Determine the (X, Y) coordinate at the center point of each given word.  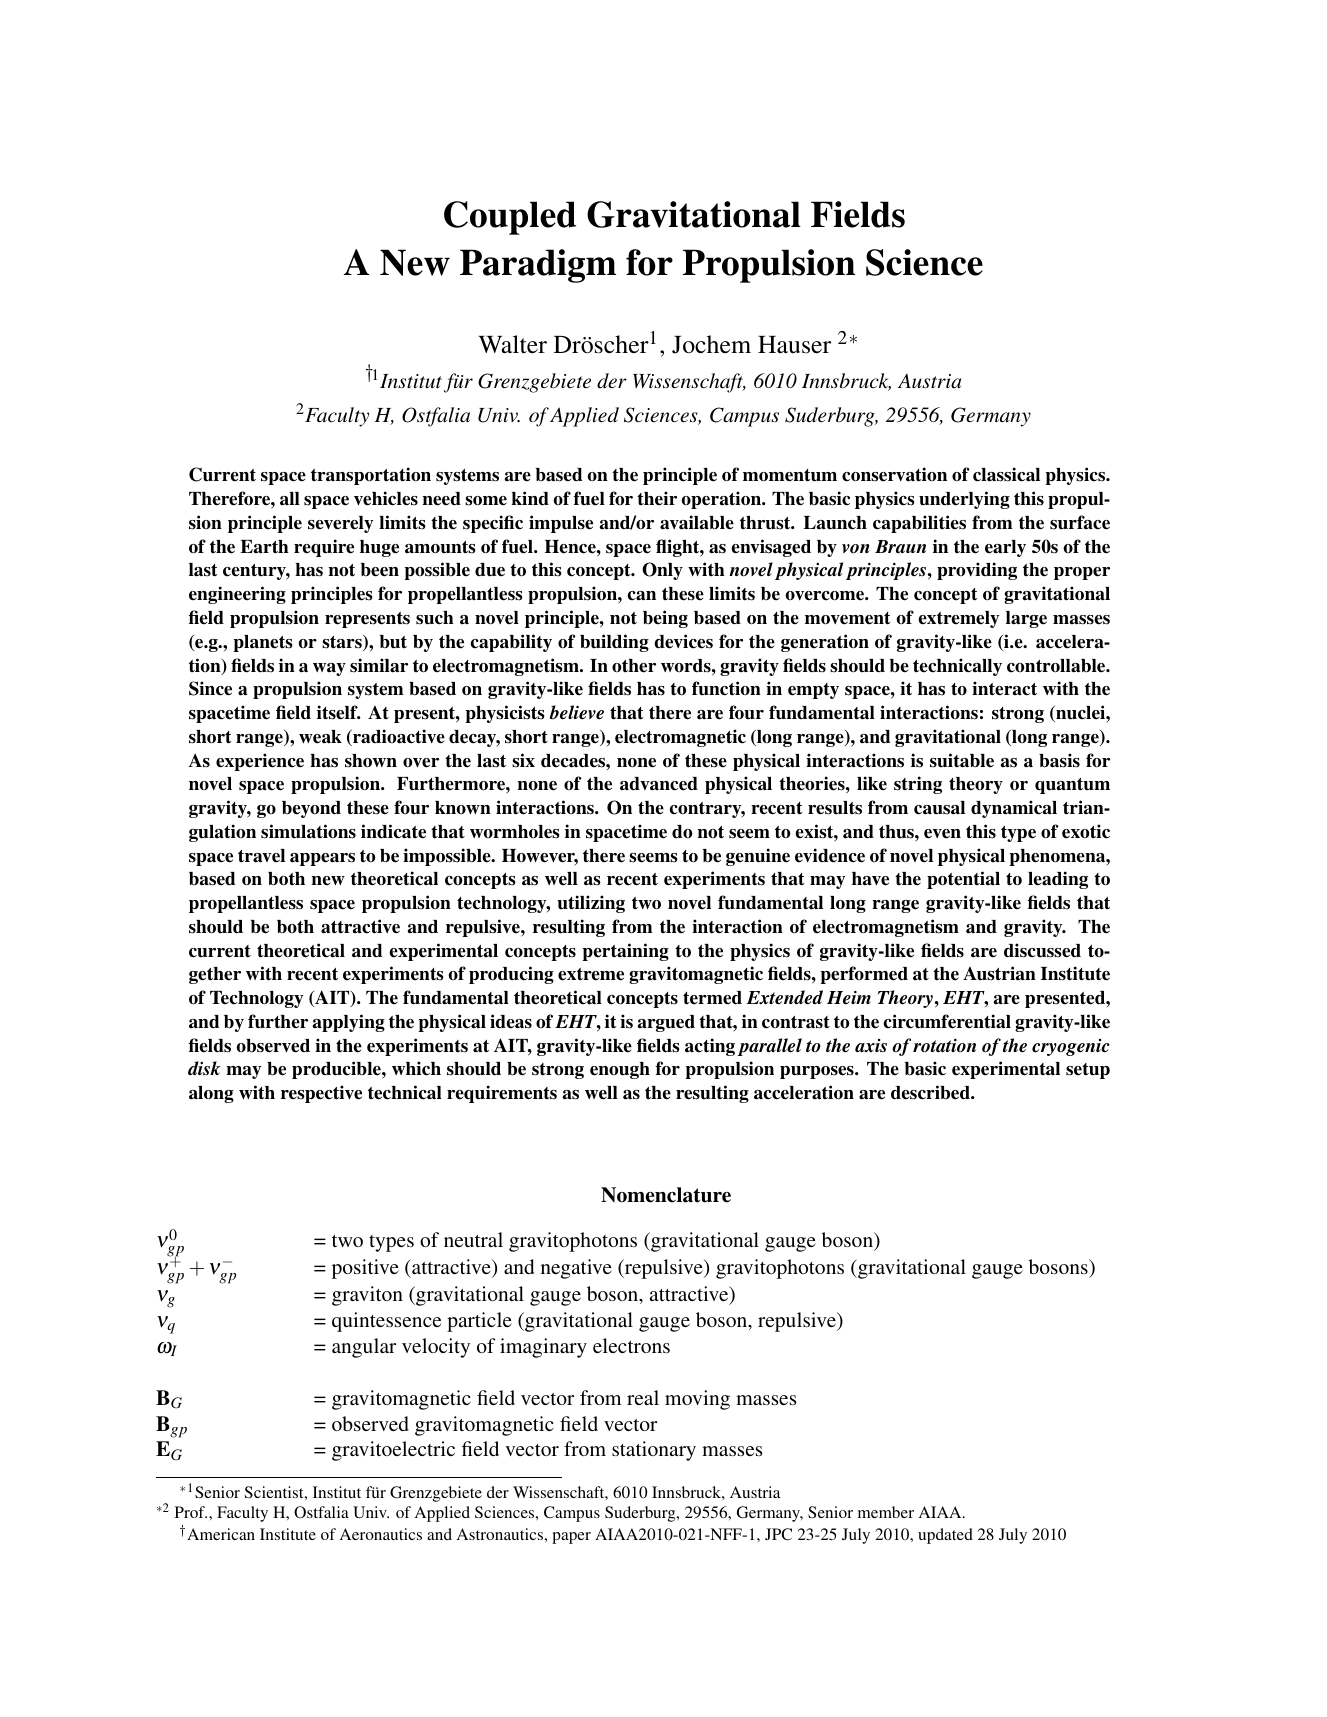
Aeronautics (381, 1534)
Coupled (510, 218)
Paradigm (538, 266)
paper (571, 1538)
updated (945, 1536)
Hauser (794, 345)
